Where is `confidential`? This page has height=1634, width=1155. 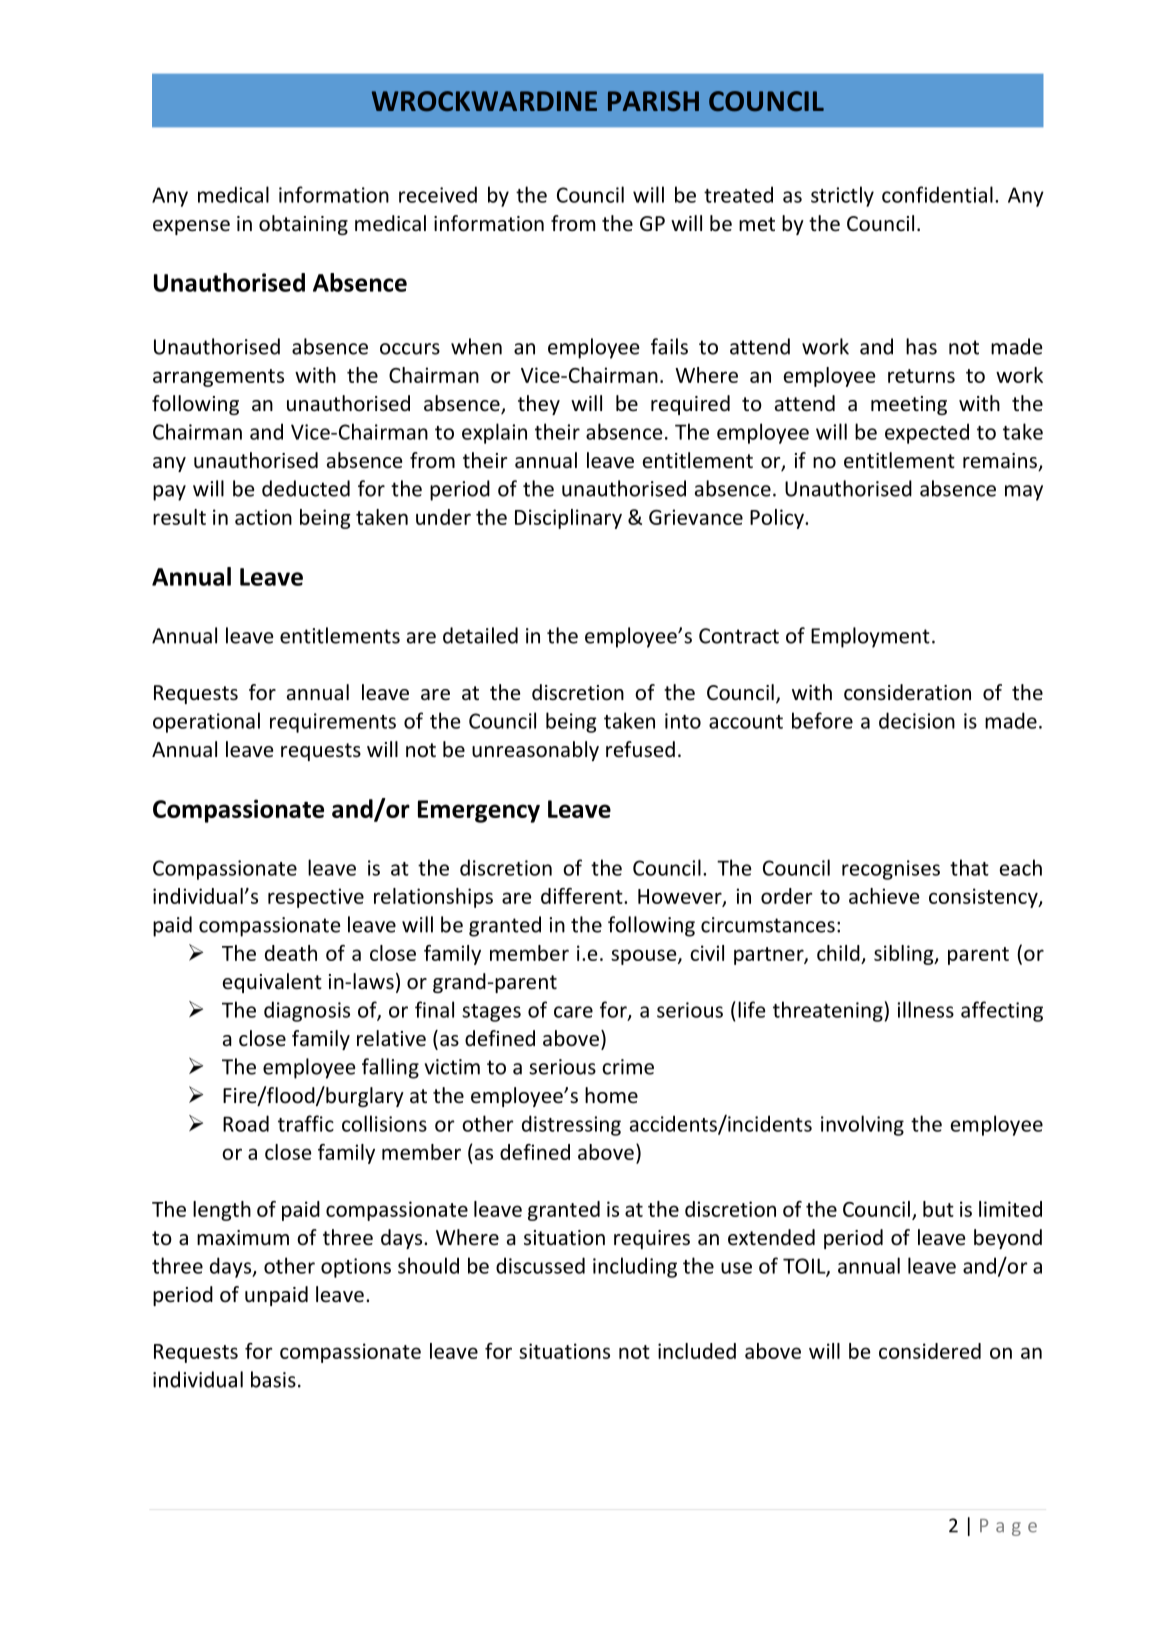
confidential is located at coordinates (937, 194).
